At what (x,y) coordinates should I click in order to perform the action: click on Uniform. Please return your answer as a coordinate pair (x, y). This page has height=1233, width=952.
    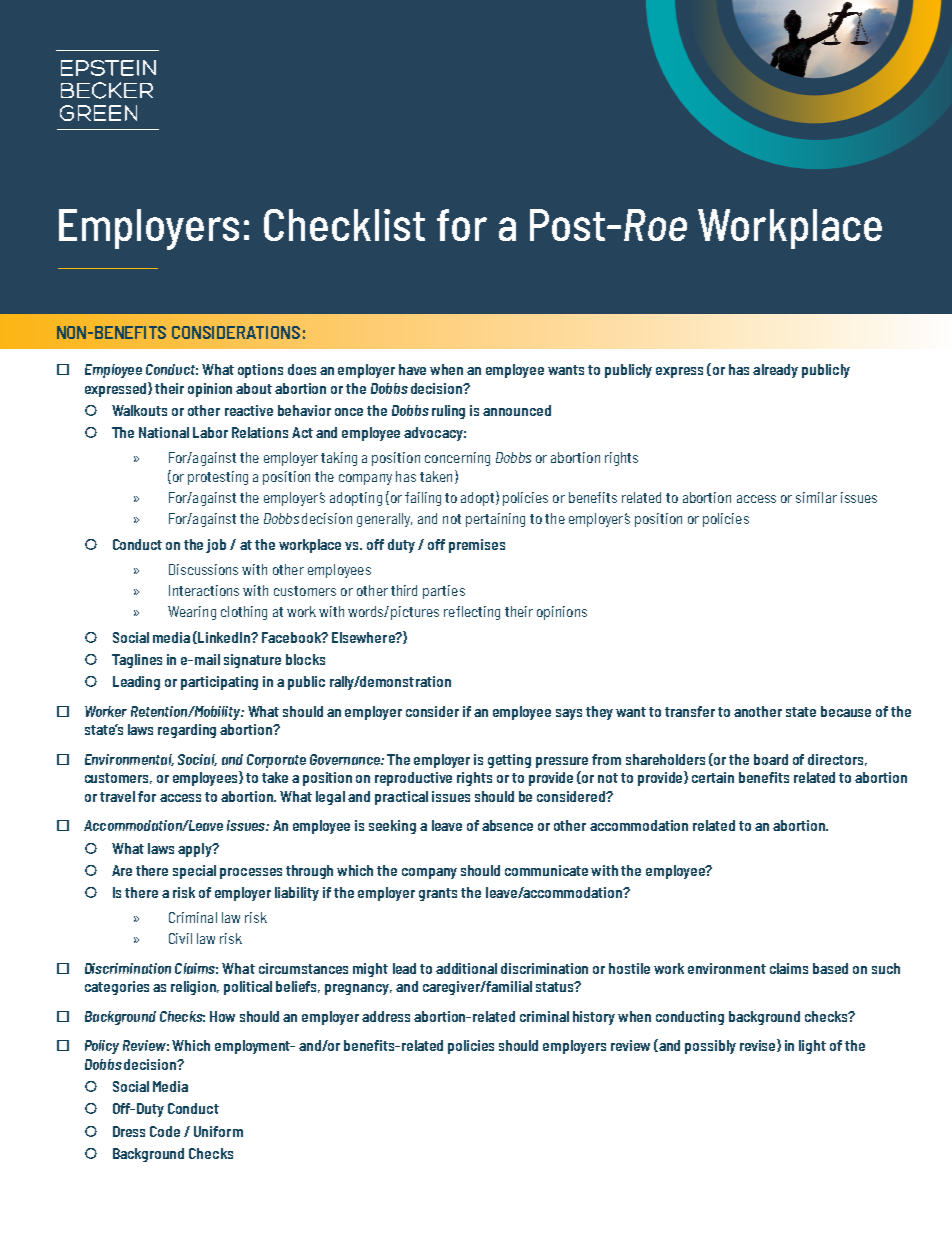
    Looking at the image, I should click on (218, 1131).
